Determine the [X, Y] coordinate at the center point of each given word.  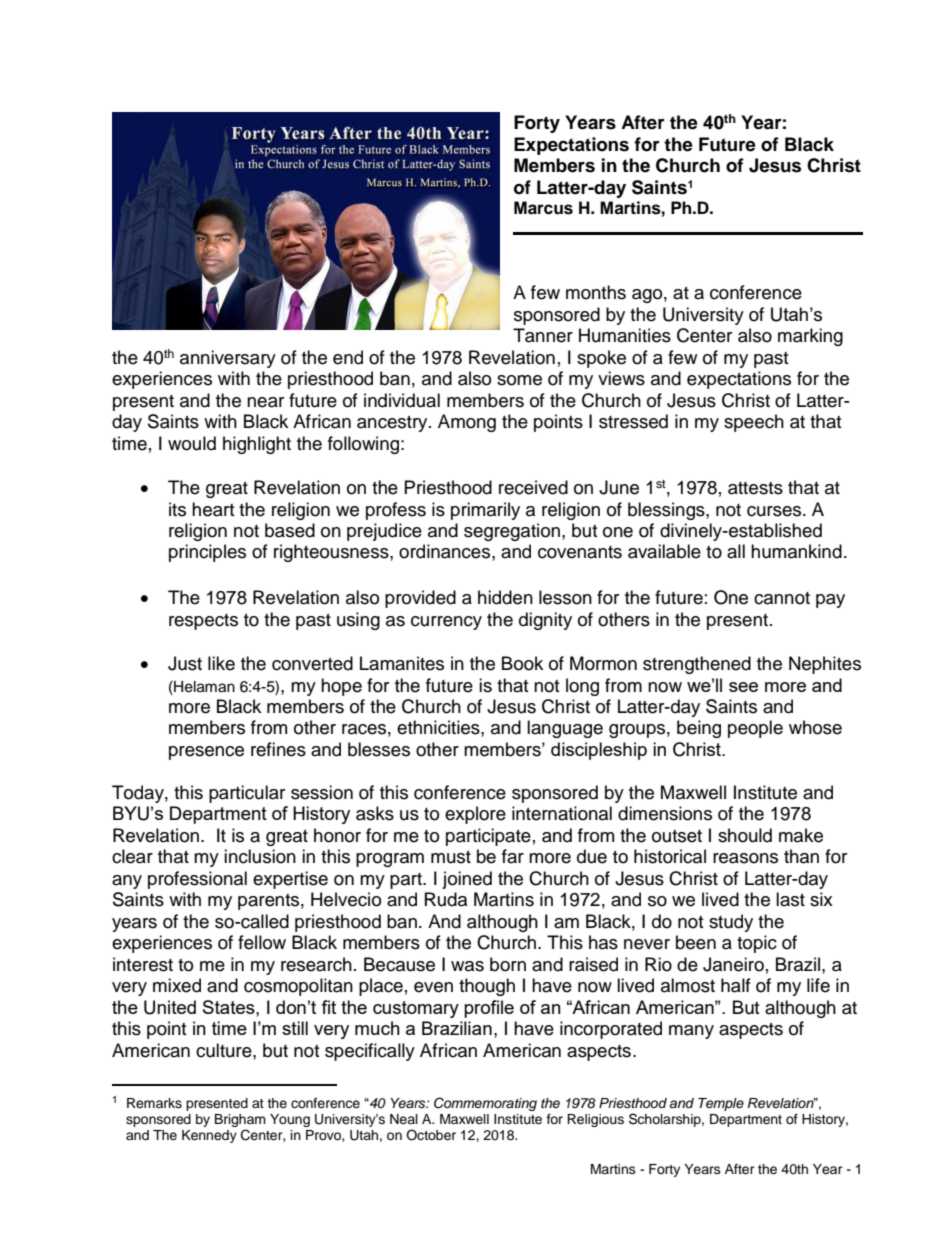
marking [810, 337]
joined [467, 880]
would [192, 443]
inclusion [260, 856]
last [790, 899]
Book [522, 663]
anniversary [228, 359]
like [221, 663]
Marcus [543, 208]
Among [467, 423]
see [743, 687]
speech [754, 423]
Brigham [240, 1122]
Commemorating [485, 1104]
